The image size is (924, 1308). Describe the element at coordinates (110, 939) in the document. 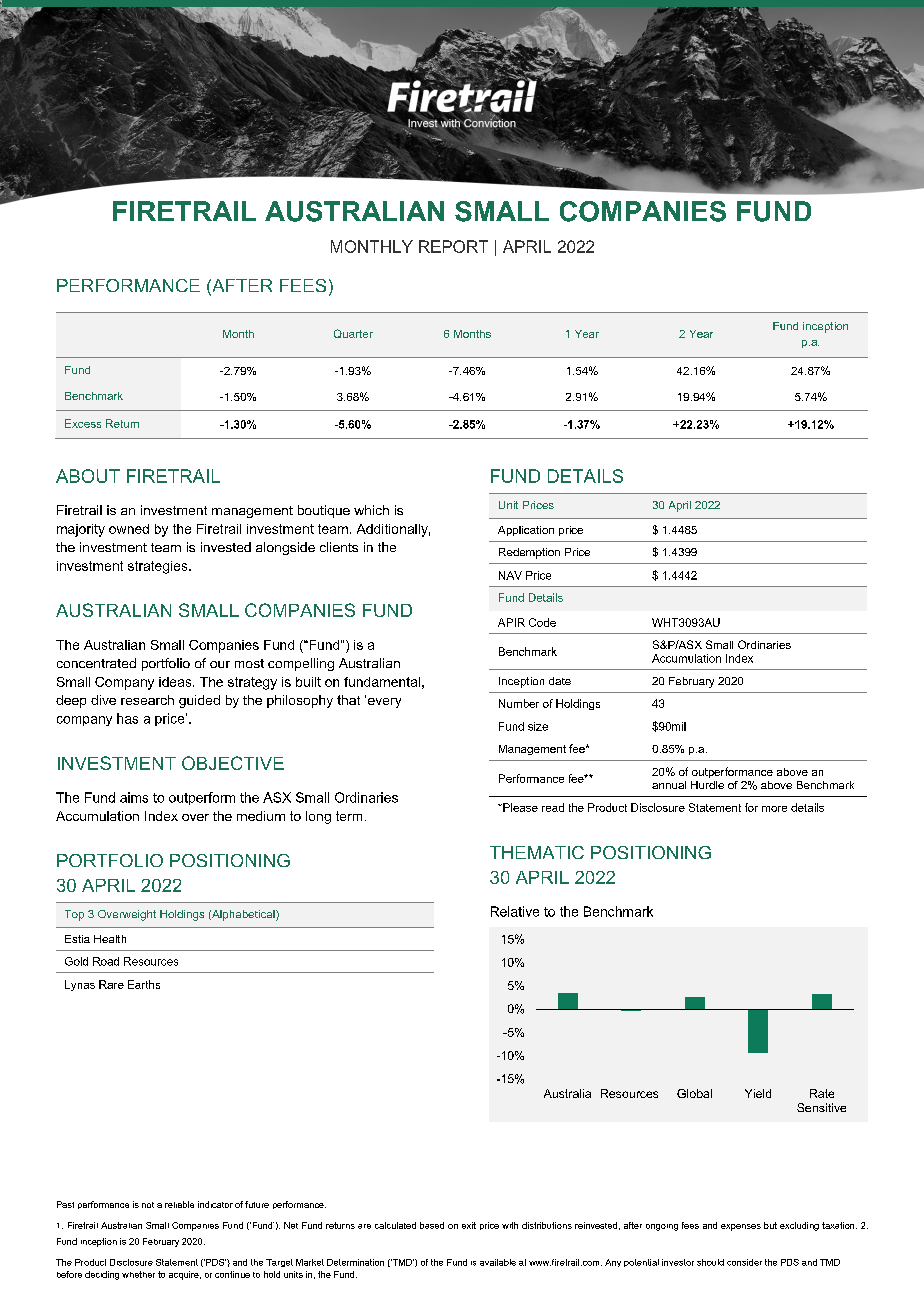

I see `Health` at that location.
